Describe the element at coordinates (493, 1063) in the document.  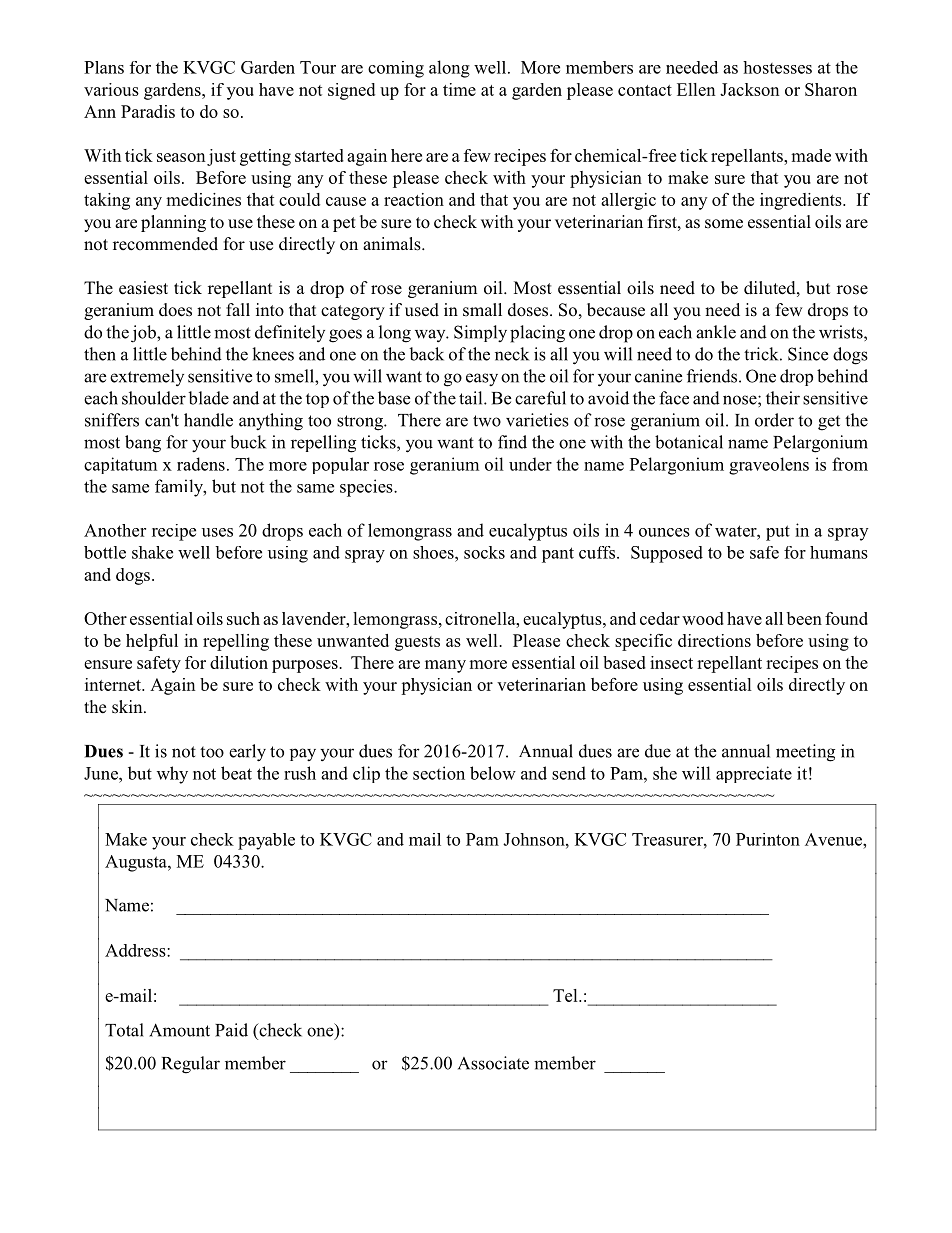
I see `Associate` at that location.
